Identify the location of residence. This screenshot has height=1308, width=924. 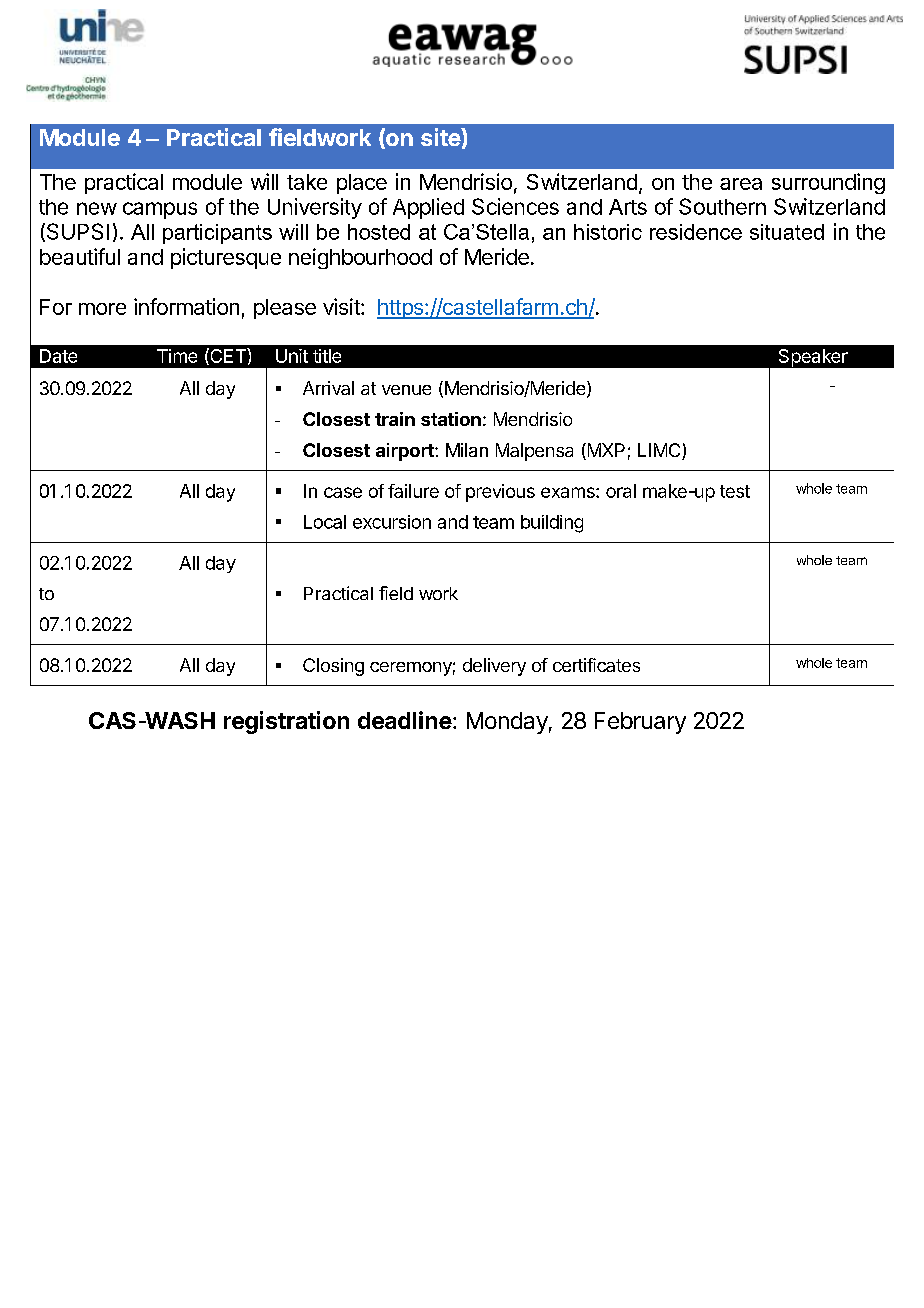
(696, 232).
